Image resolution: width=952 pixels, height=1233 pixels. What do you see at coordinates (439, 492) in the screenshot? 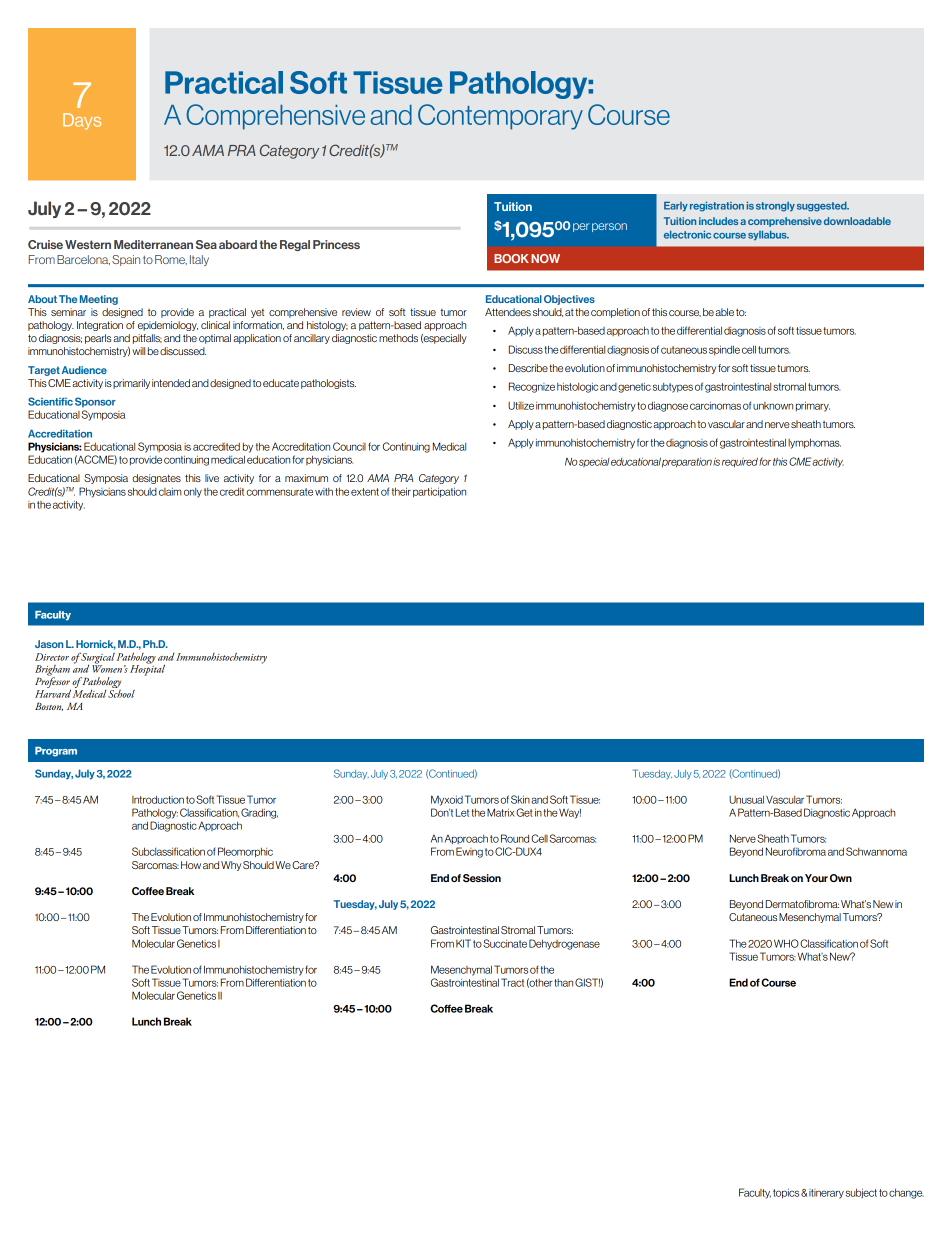
I see `participation` at bounding box center [439, 492].
